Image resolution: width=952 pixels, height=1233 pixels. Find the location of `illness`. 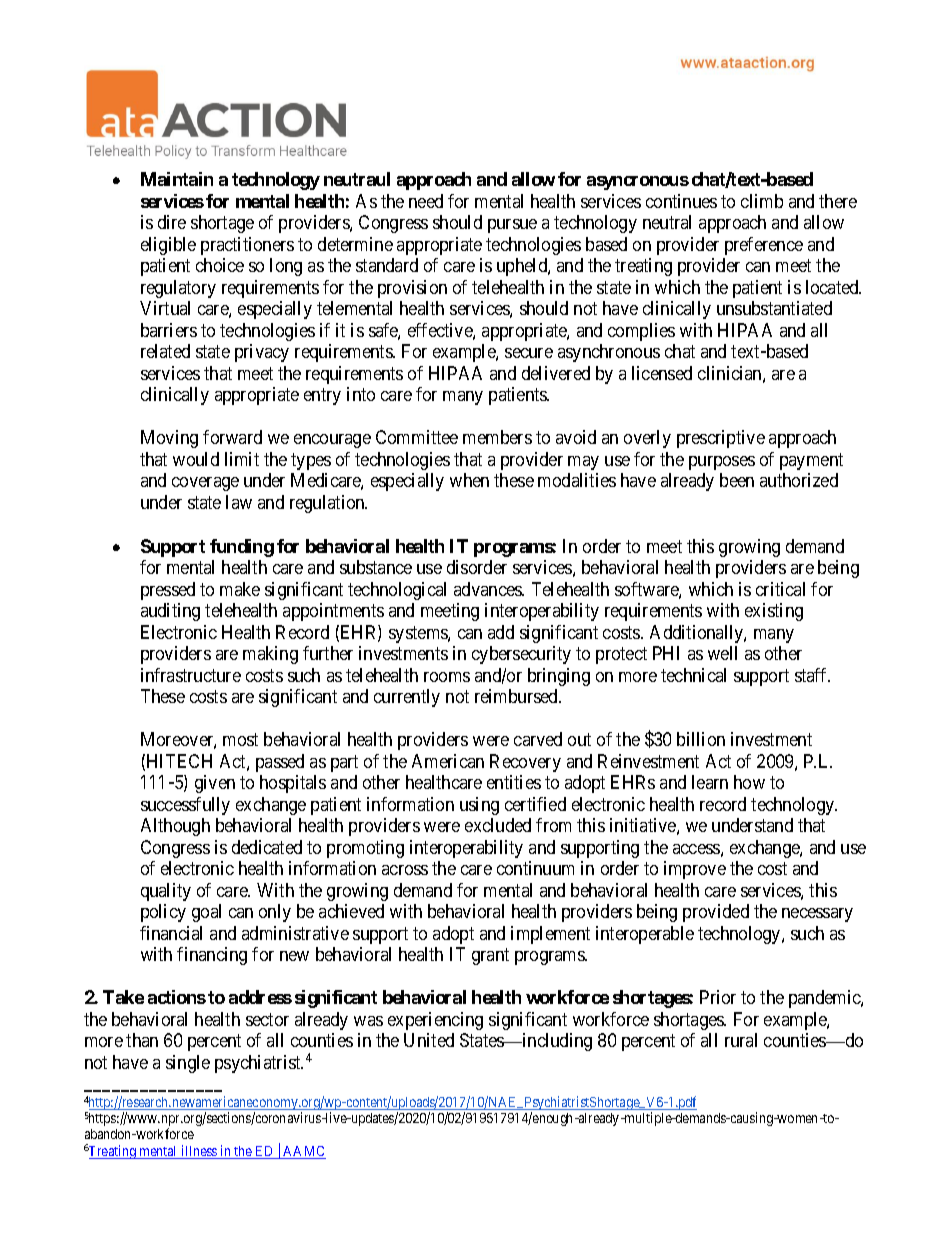

illness is located at coordinates (199, 1152).
